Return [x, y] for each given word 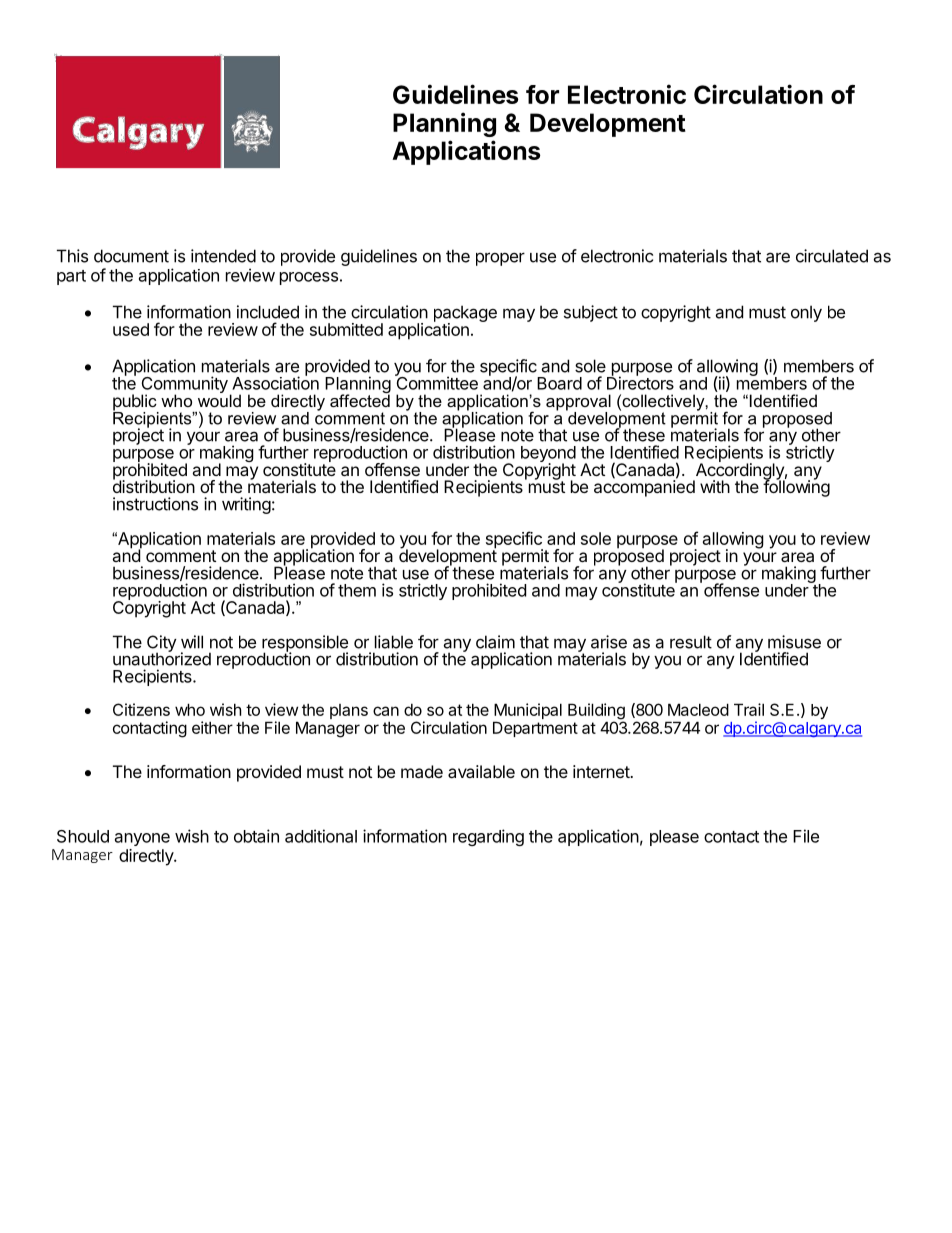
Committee [436, 382]
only [806, 313]
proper [500, 259]
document [131, 256]
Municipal [527, 712]
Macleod [698, 709]
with [715, 486]
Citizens [141, 709]
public [136, 403]
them [357, 590]
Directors [640, 382]
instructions [155, 504]
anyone [142, 839]
